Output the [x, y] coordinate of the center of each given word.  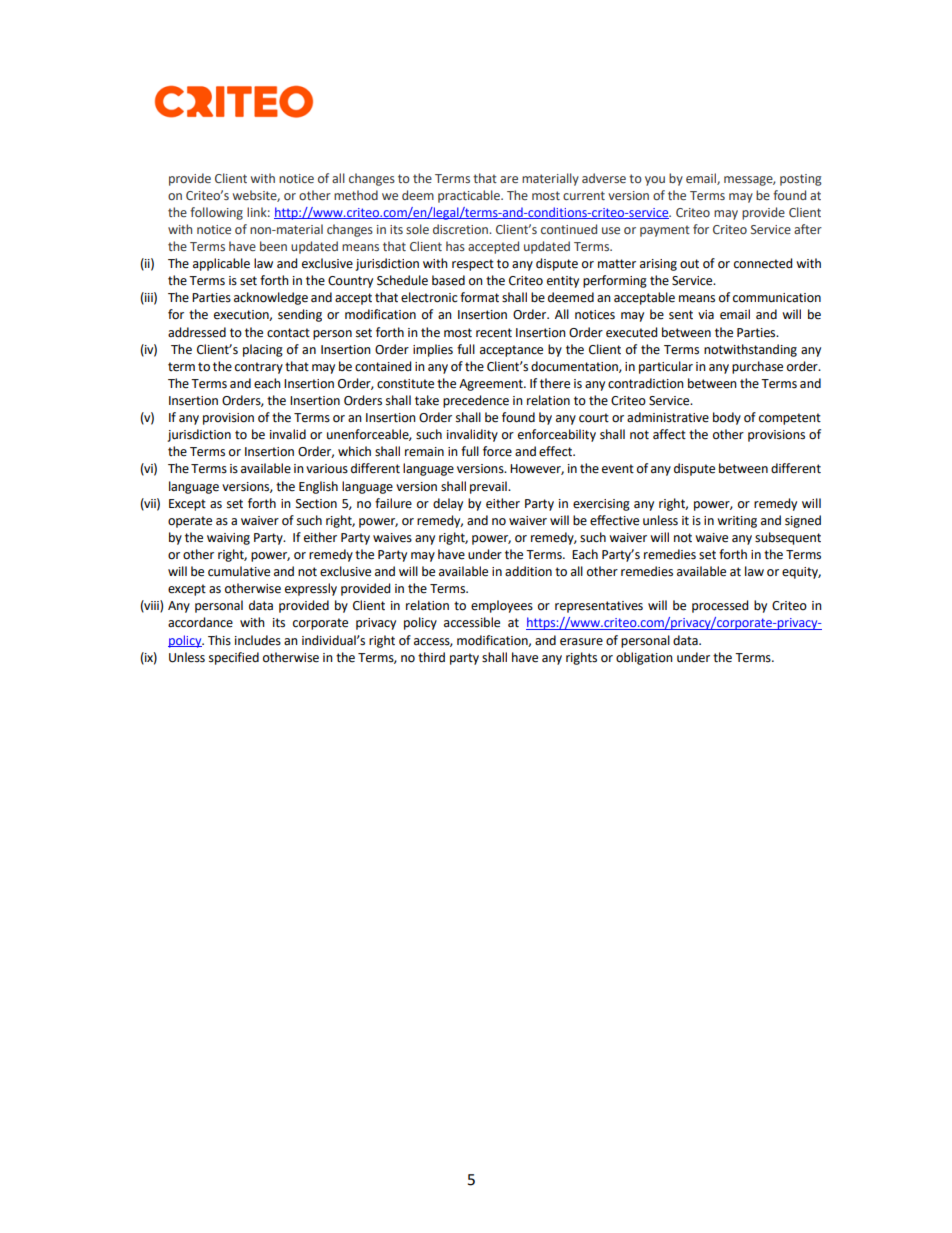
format [479, 297]
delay [448, 504]
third [431, 657]
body [727, 418]
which [354, 451]
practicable [470, 196]
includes [258, 640]
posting [801, 180]
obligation [644, 658]
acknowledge [271, 298]
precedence [476, 401]
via [706, 315]
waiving [228, 539]
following [216, 213]
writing [737, 522]
